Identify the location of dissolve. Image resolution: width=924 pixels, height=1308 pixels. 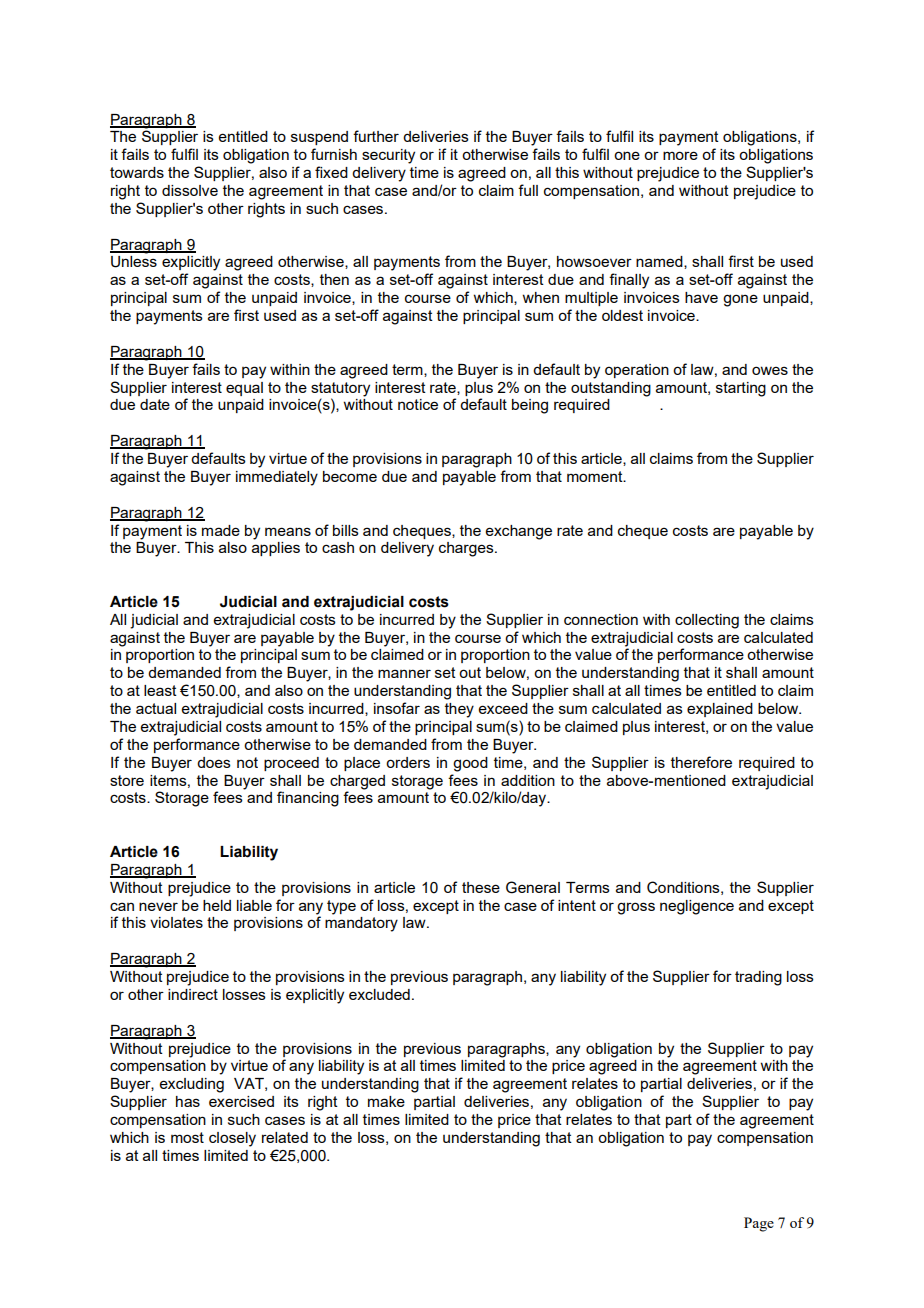
(190, 190).
